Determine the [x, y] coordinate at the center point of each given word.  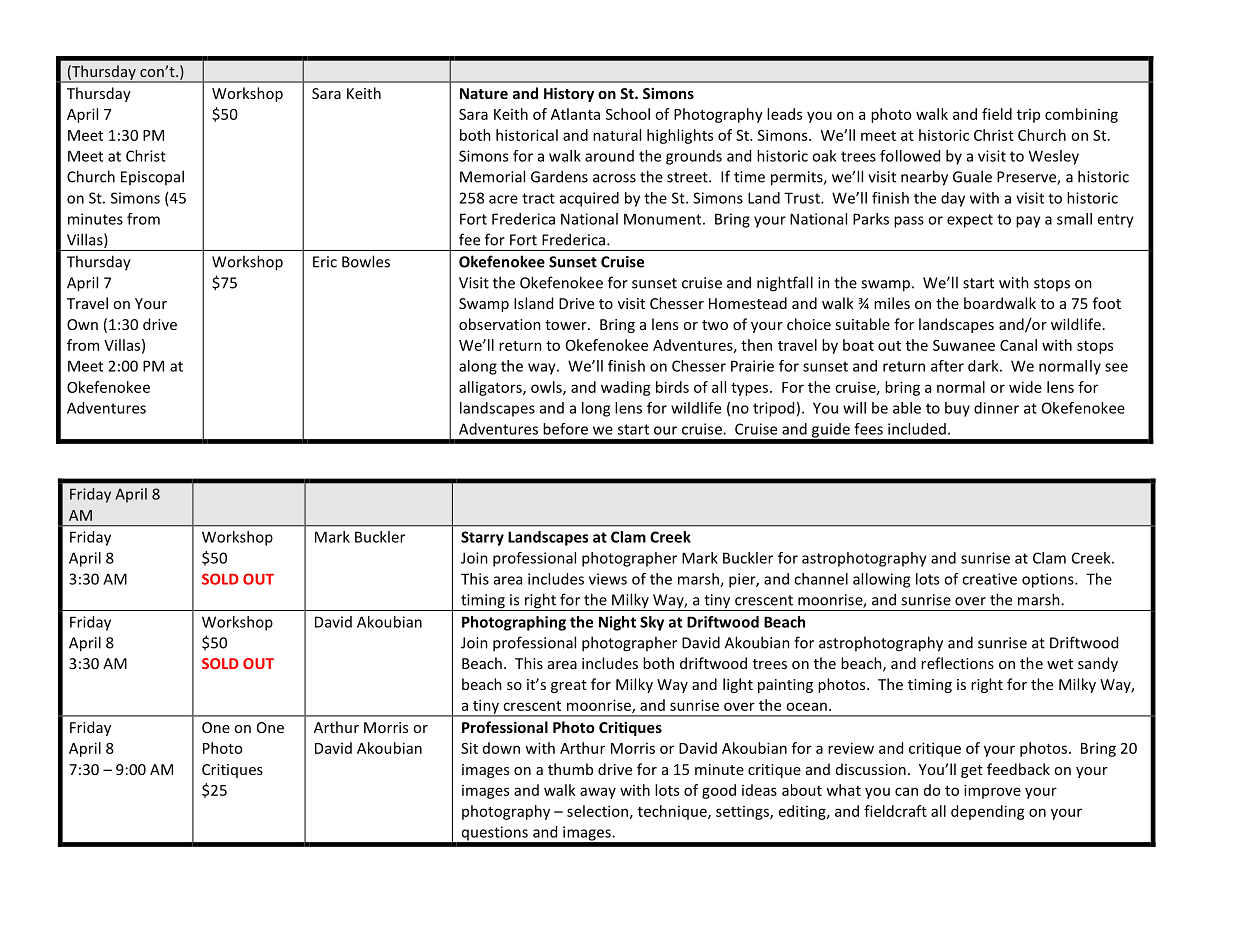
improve [992, 791]
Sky [652, 623]
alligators [491, 388]
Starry [482, 538]
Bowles [366, 261]
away [598, 793]
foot [1107, 303]
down [501, 748]
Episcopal [152, 177]
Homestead [748, 303]
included [917, 429]
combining [1081, 115]
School [628, 114]
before [565, 429]
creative [989, 579]
